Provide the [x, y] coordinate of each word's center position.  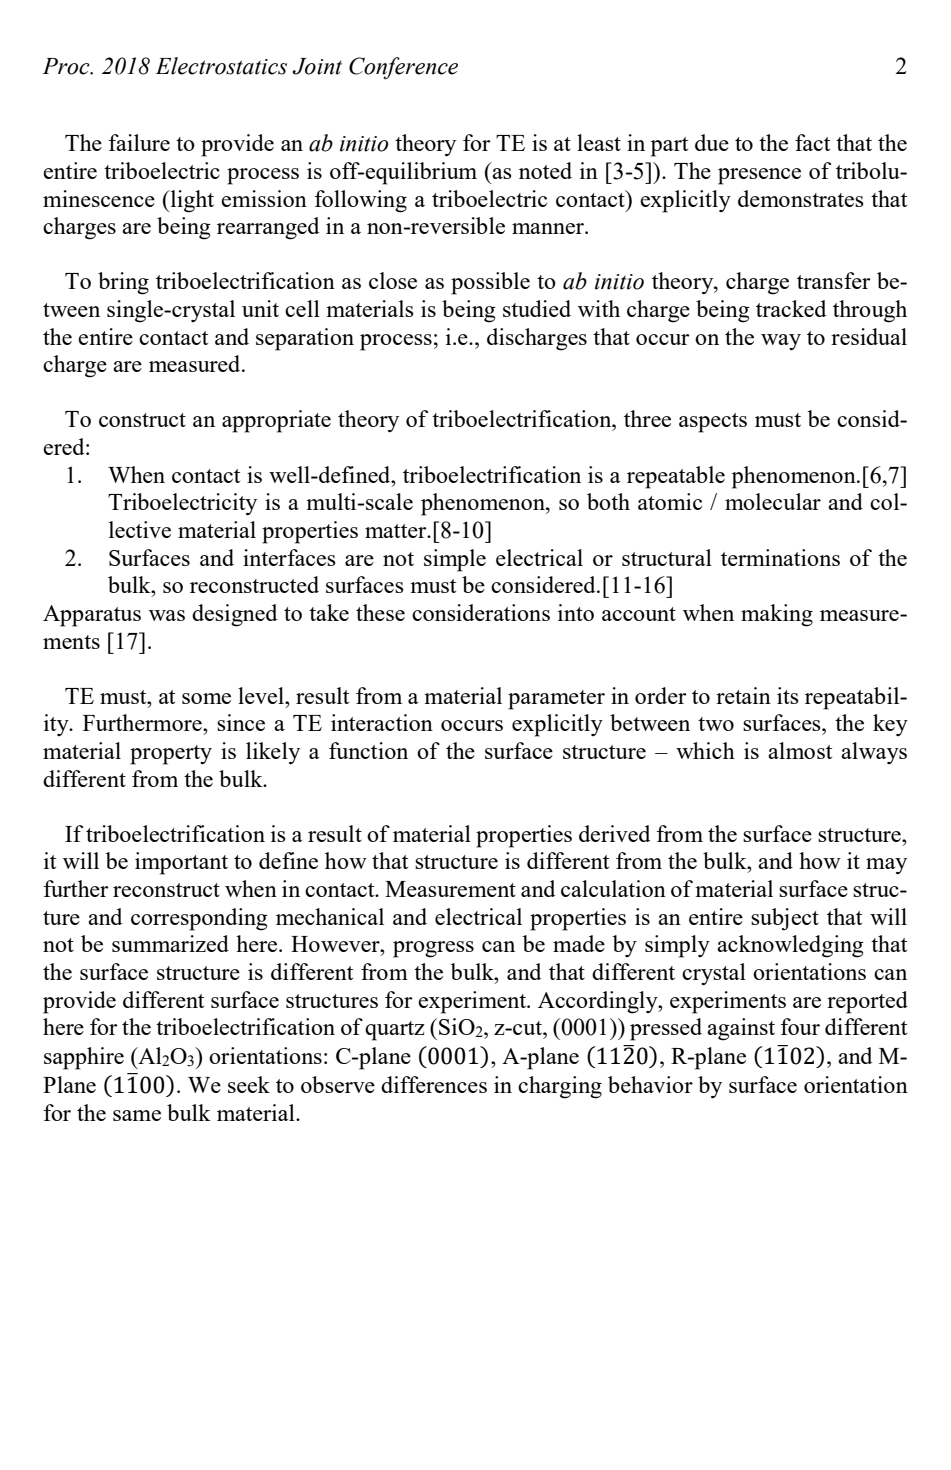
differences [434, 1084]
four [800, 1026]
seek [249, 1084]
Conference [403, 68]
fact [812, 142]
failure [139, 142]
